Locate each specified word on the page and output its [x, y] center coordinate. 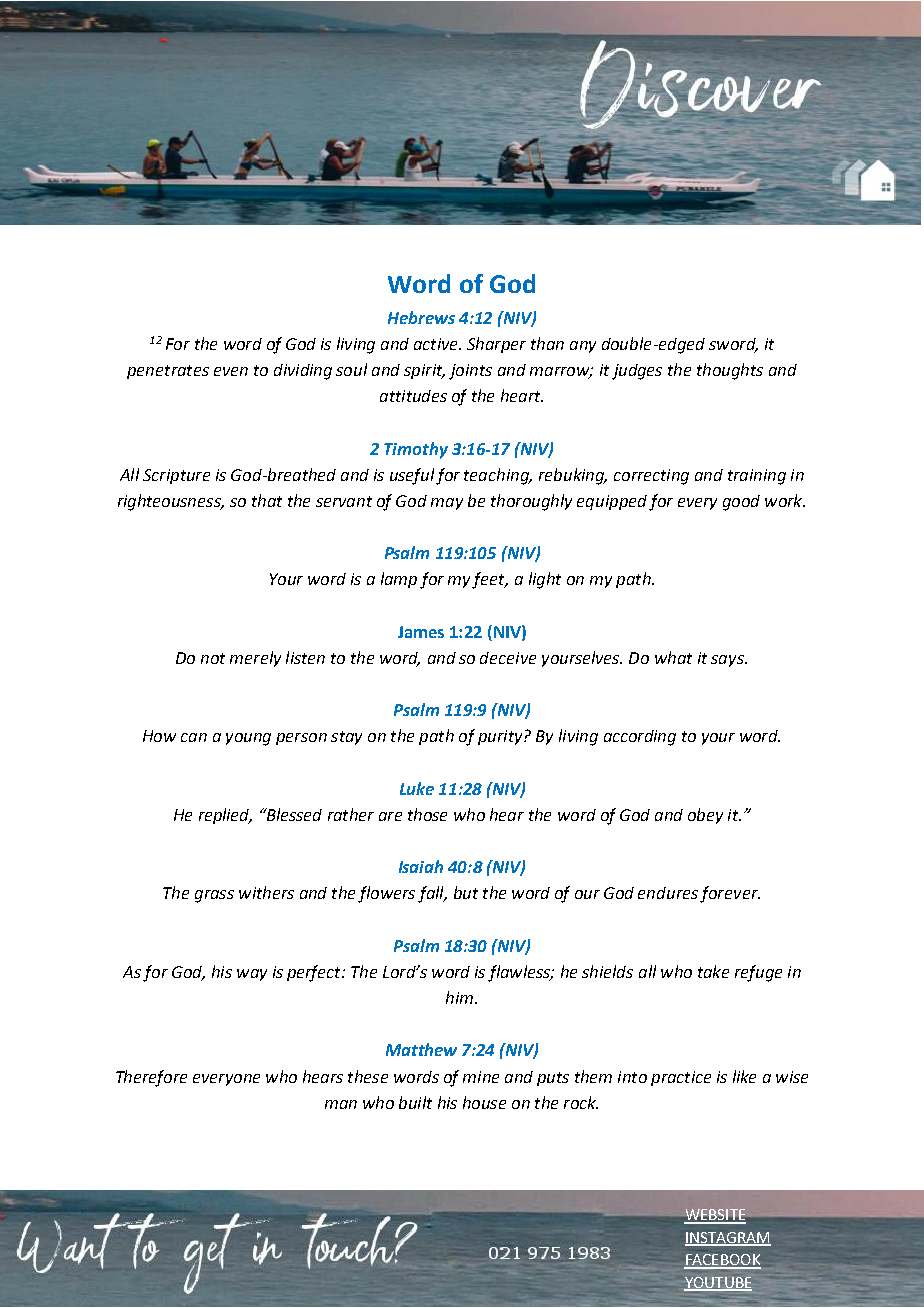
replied [225, 816]
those [427, 814]
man [341, 1104]
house [484, 1102]
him [459, 997]
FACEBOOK [722, 1261]
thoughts [730, 371]
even [231, 371]
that [267, 500]
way [252, 975]
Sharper [496, 345]
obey [705, 816]
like [744, 1076]
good [741, 503]
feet [489, 580]
